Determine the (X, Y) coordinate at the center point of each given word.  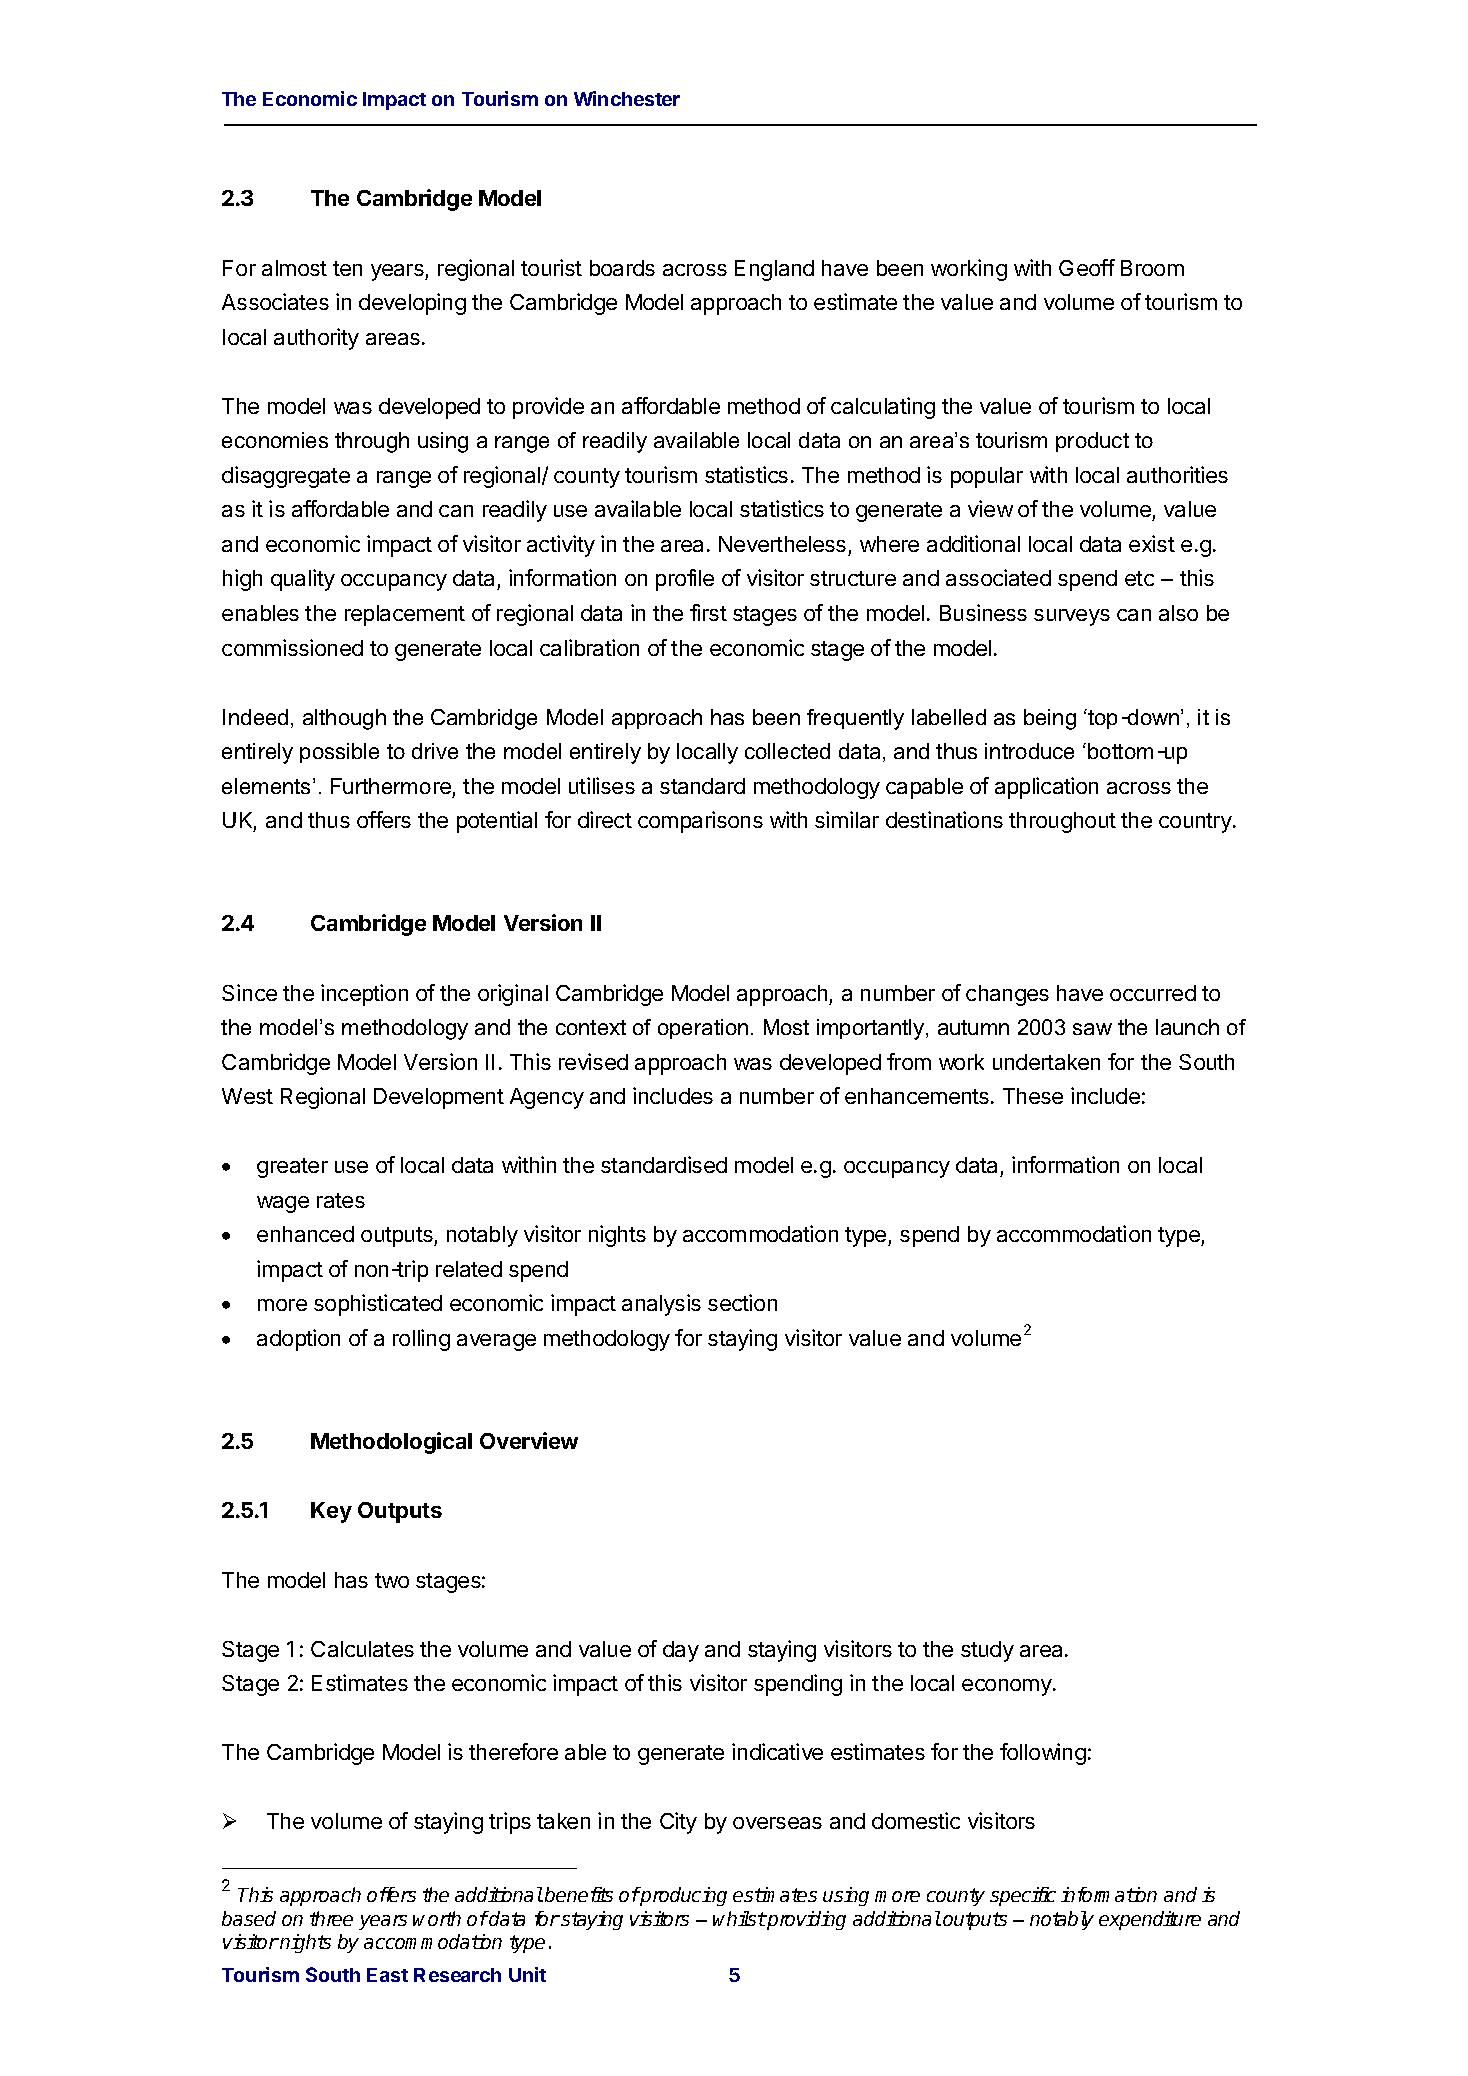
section (742, 1302)
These (1033, 1096)
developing (412, 304)
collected (787, 751)
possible (339, 753)
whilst (739, 1918)
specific (1023, 1896)
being (1050, 719)
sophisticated (378, 1305)
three (331, 1918)
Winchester (627, 98)
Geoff (1087, 267)
